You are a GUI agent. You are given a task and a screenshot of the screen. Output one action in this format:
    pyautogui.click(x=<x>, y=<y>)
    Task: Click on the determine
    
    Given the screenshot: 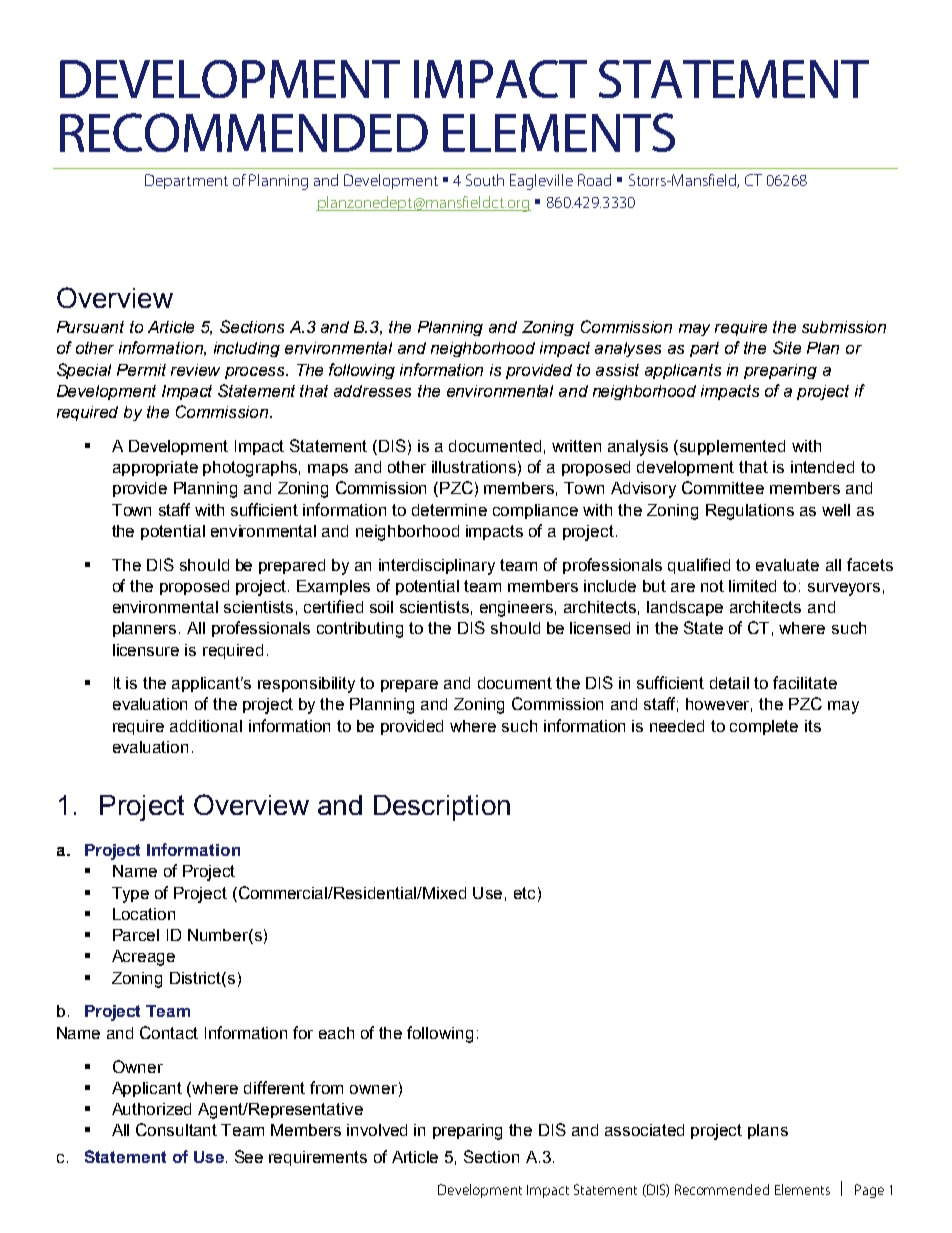 What is the action you would take?
    pyautogui.click(x=449, y=510)
